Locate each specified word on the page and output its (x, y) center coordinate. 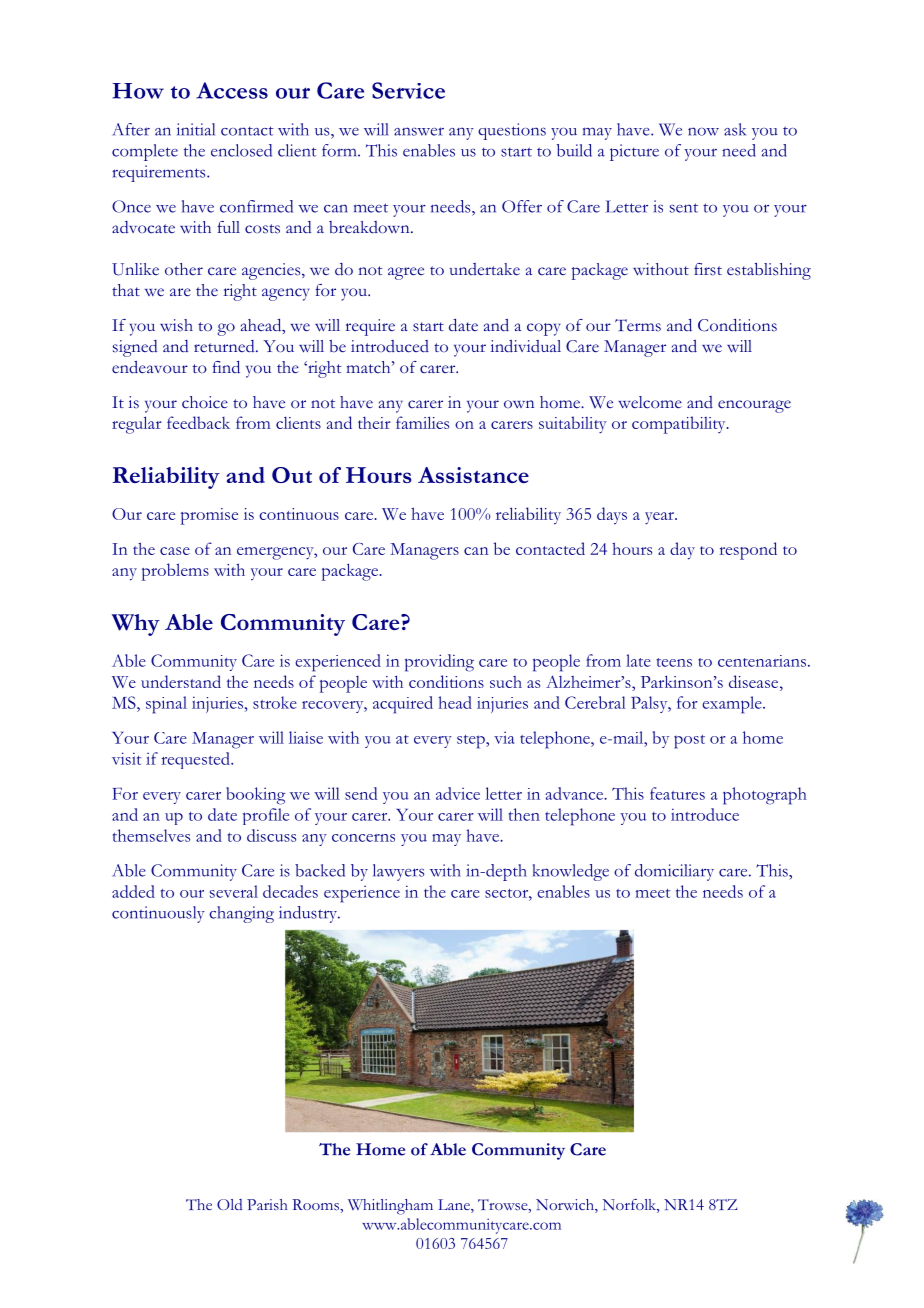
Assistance (473, 475)
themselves (151, 835)
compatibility (680, 425)
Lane (455, 1206)
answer (419, 131)
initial (196, 129)
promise (209, 516)
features (677, 793)
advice (458, 793)
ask (735, 129)
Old (229, 1204)
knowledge (571, 872)
